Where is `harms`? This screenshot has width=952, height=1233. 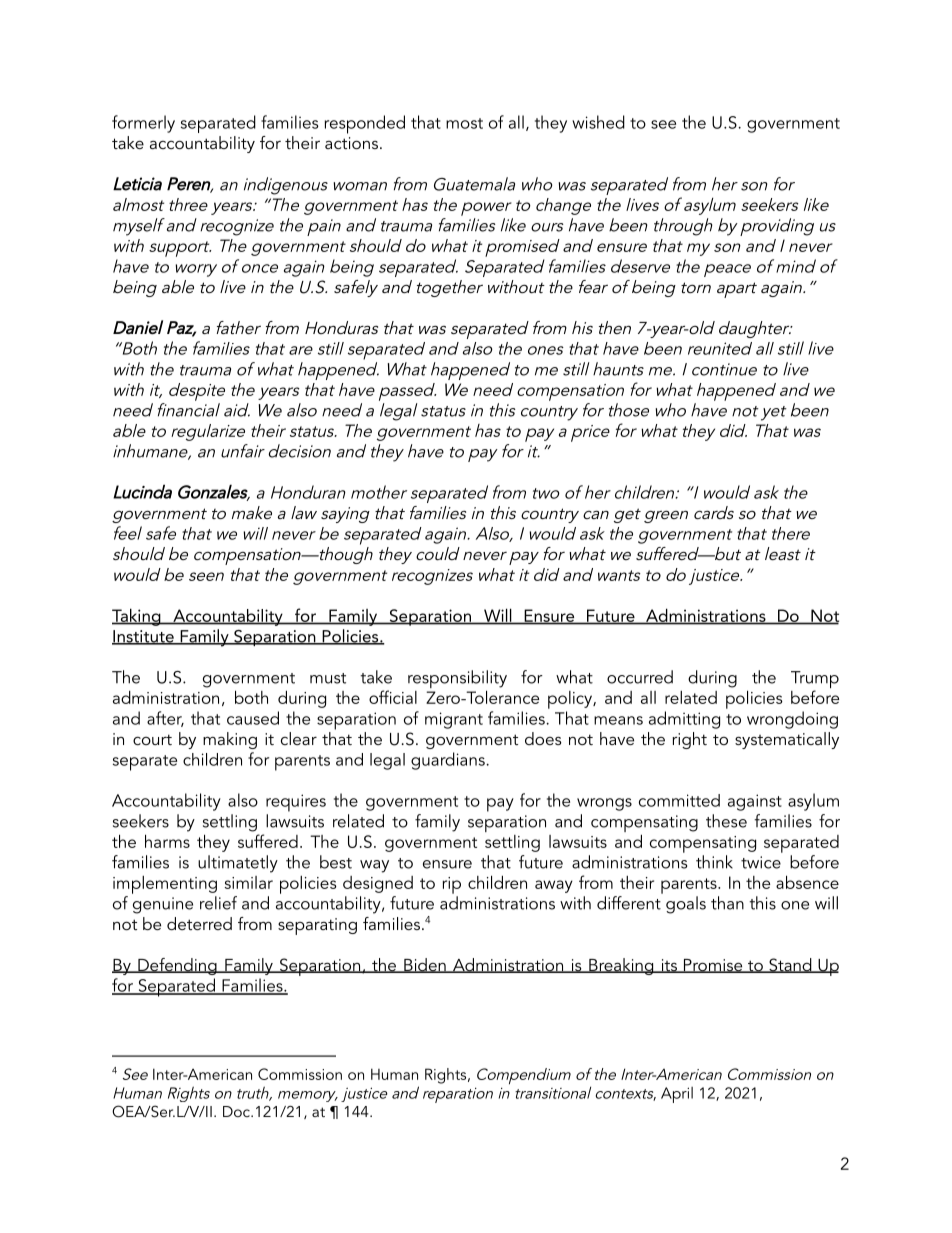
harms is located at coordinates (167, 841).
